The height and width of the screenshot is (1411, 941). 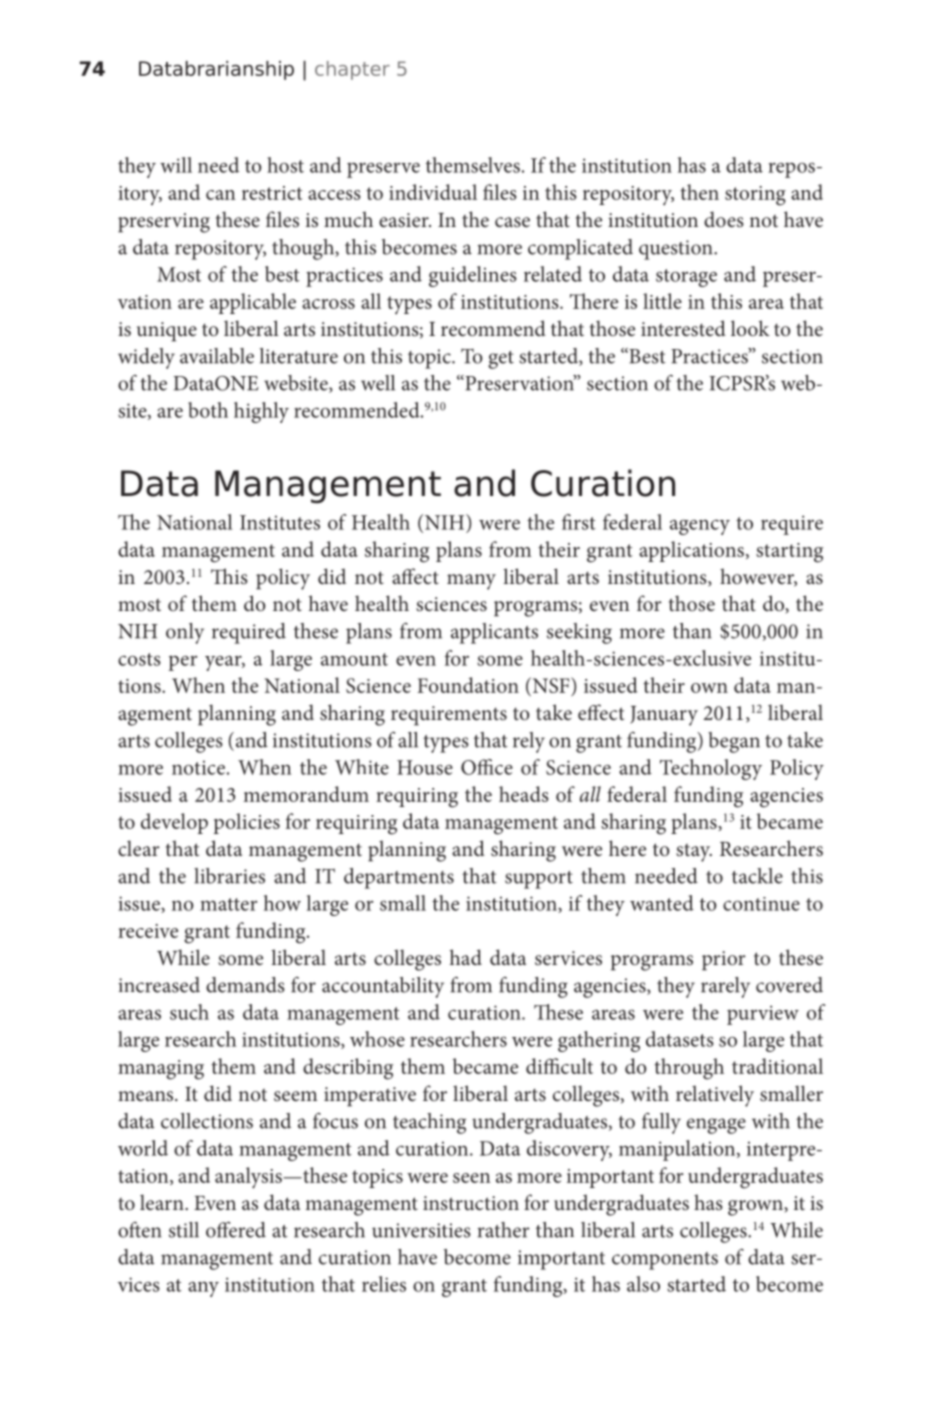 I want to click on Foundation, so click(x=468, y=685).
